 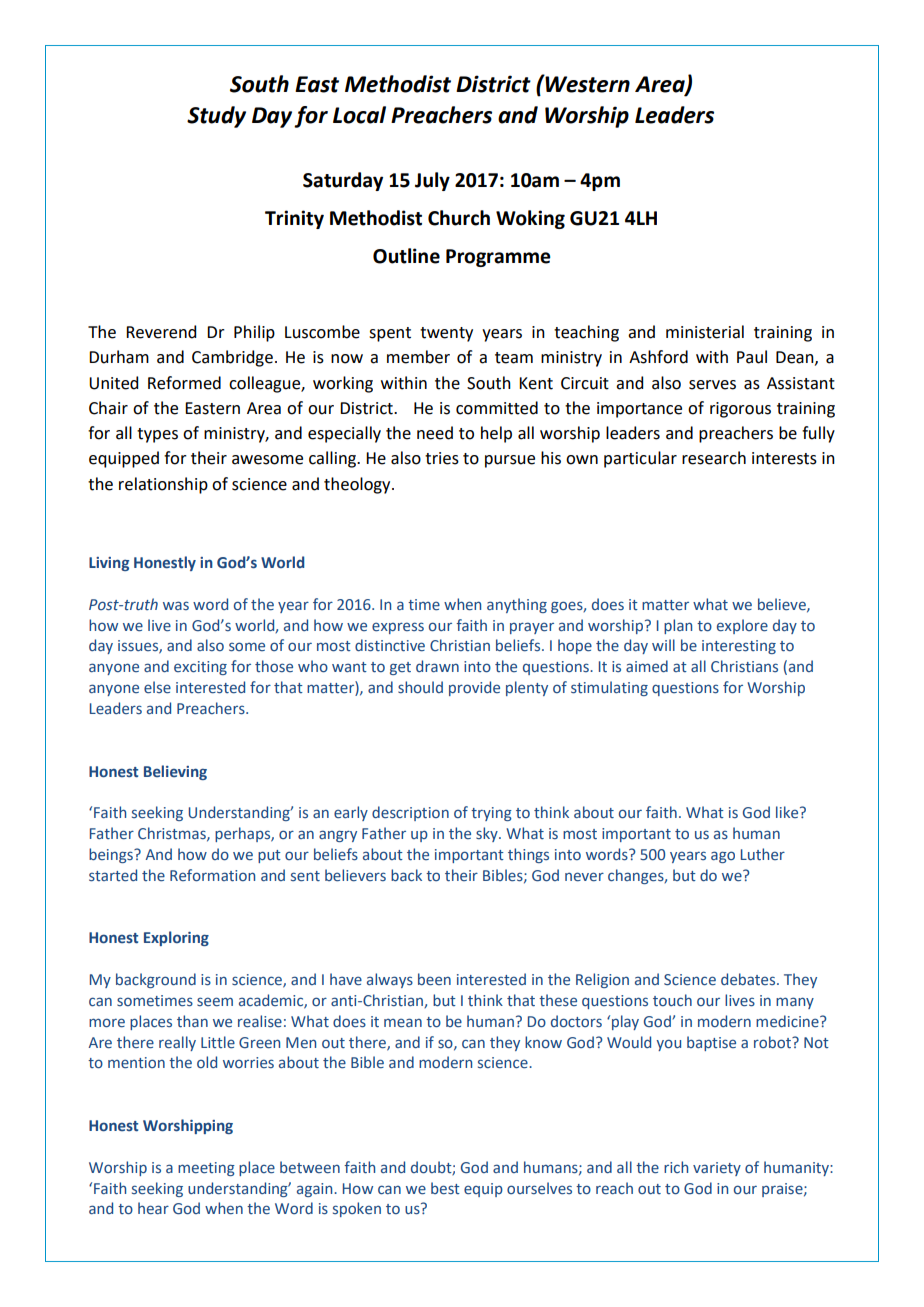 I want to click on Study, so click(x=216, y=117).
